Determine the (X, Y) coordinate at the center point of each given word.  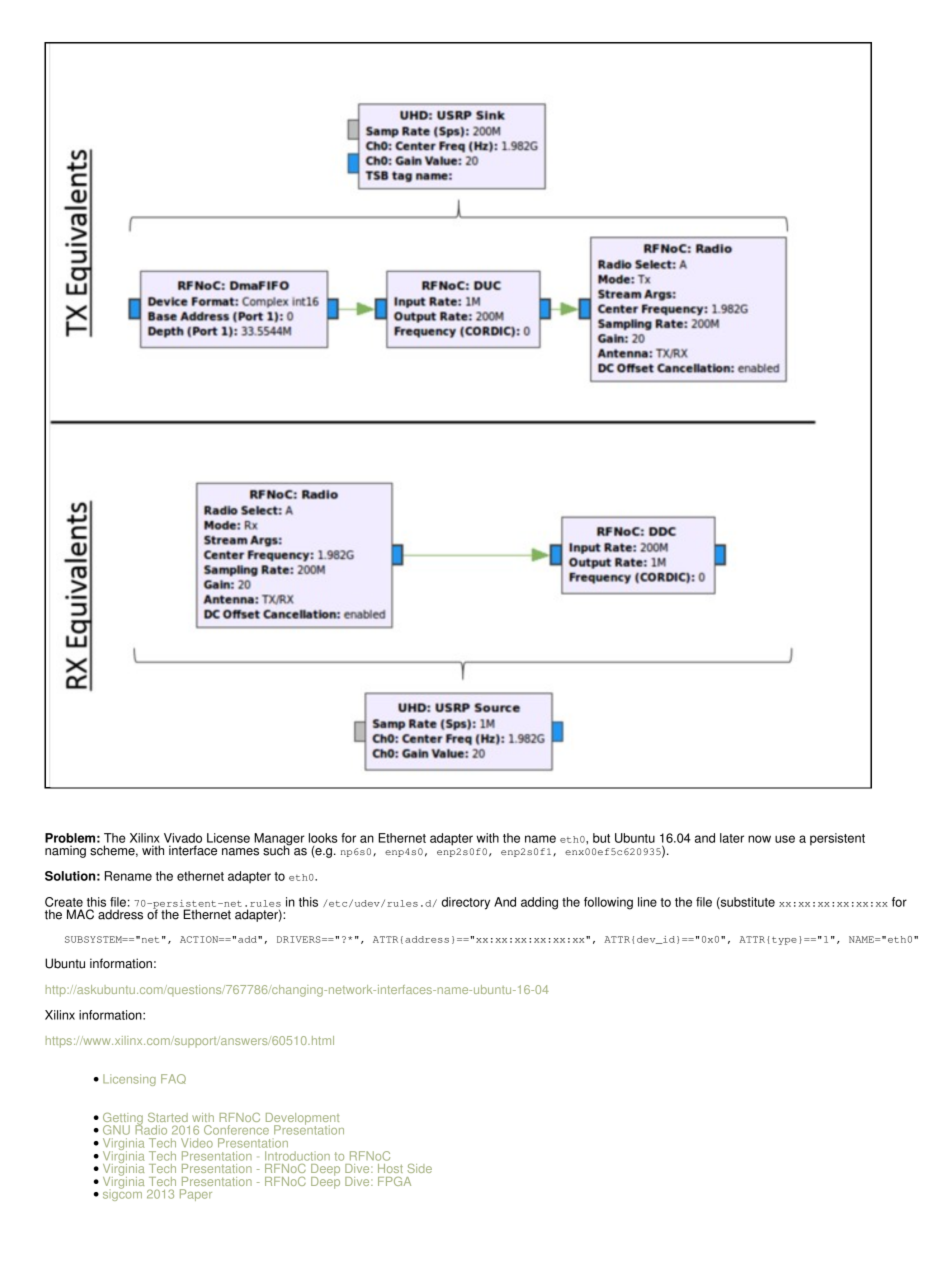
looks (323, 838)
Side (419, 1168)
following (608, 903)
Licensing (129, 1080)
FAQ (173, 1079)
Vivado (183, 838)
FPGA (394, 1181)
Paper (196, 1195)
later (732, 838)
